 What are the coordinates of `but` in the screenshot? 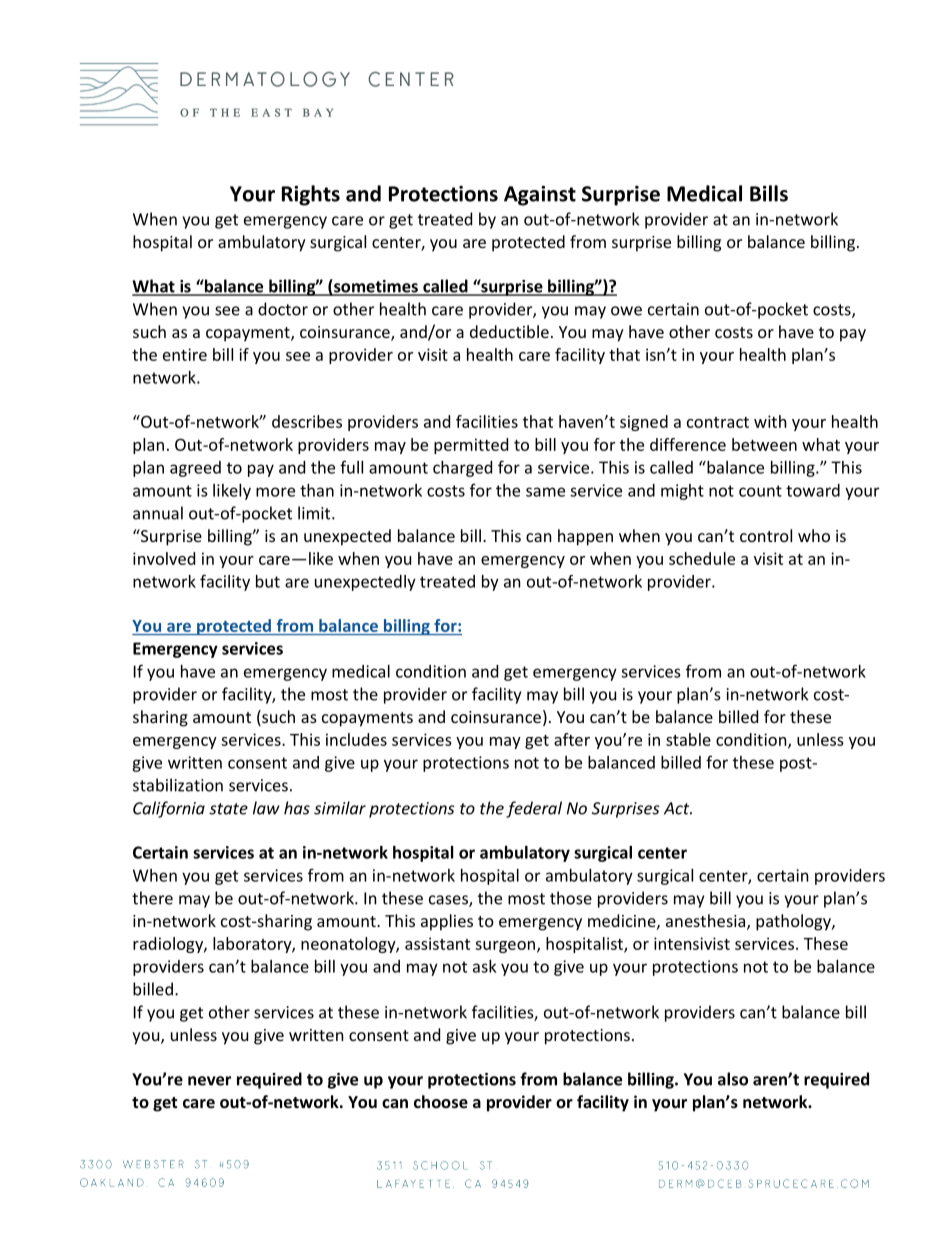 It's located at (268, 581).
